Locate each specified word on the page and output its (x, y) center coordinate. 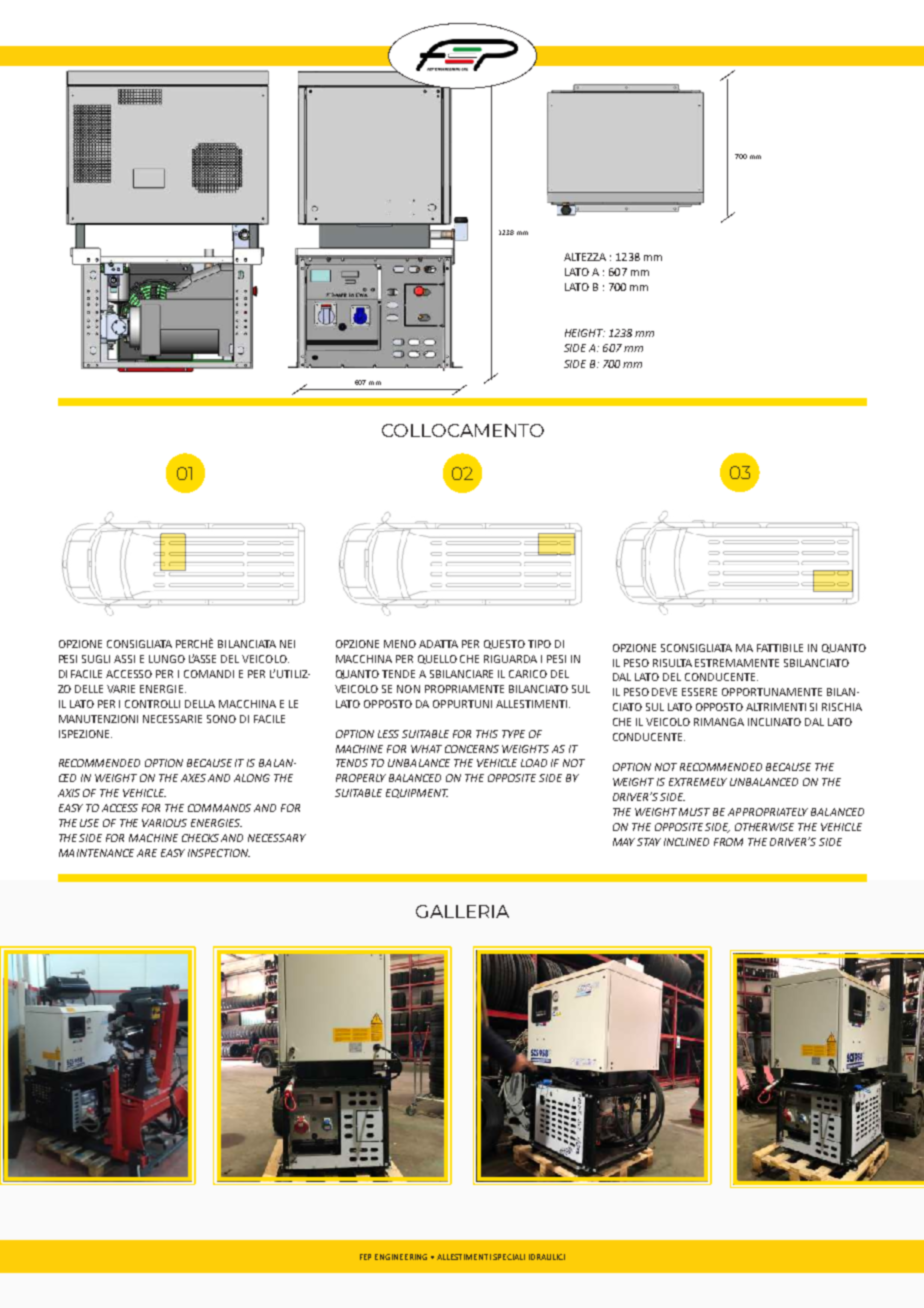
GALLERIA (462, 911)
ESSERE (699, 692)
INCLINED (686, 842)
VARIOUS (164, 823)
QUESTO (504, 644)
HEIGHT (585, 333)
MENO (400, 644)
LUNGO (167, 659)
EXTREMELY (698, 782)
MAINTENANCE (96, 853)
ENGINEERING (401, 1257)
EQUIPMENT (417, 793)
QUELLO (437, 659)
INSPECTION (219, 853)
